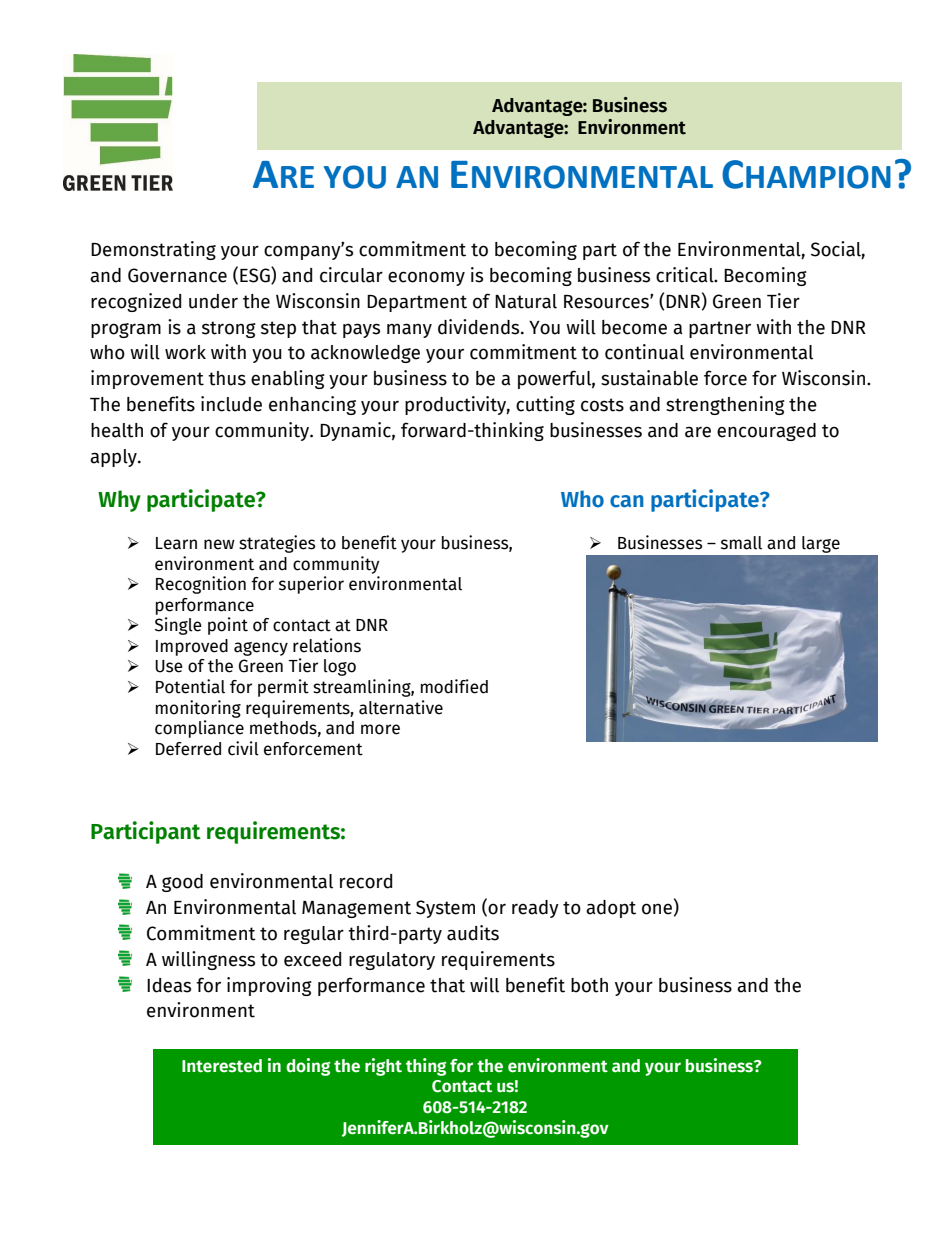  I want to click on good, so click(182, 883).
